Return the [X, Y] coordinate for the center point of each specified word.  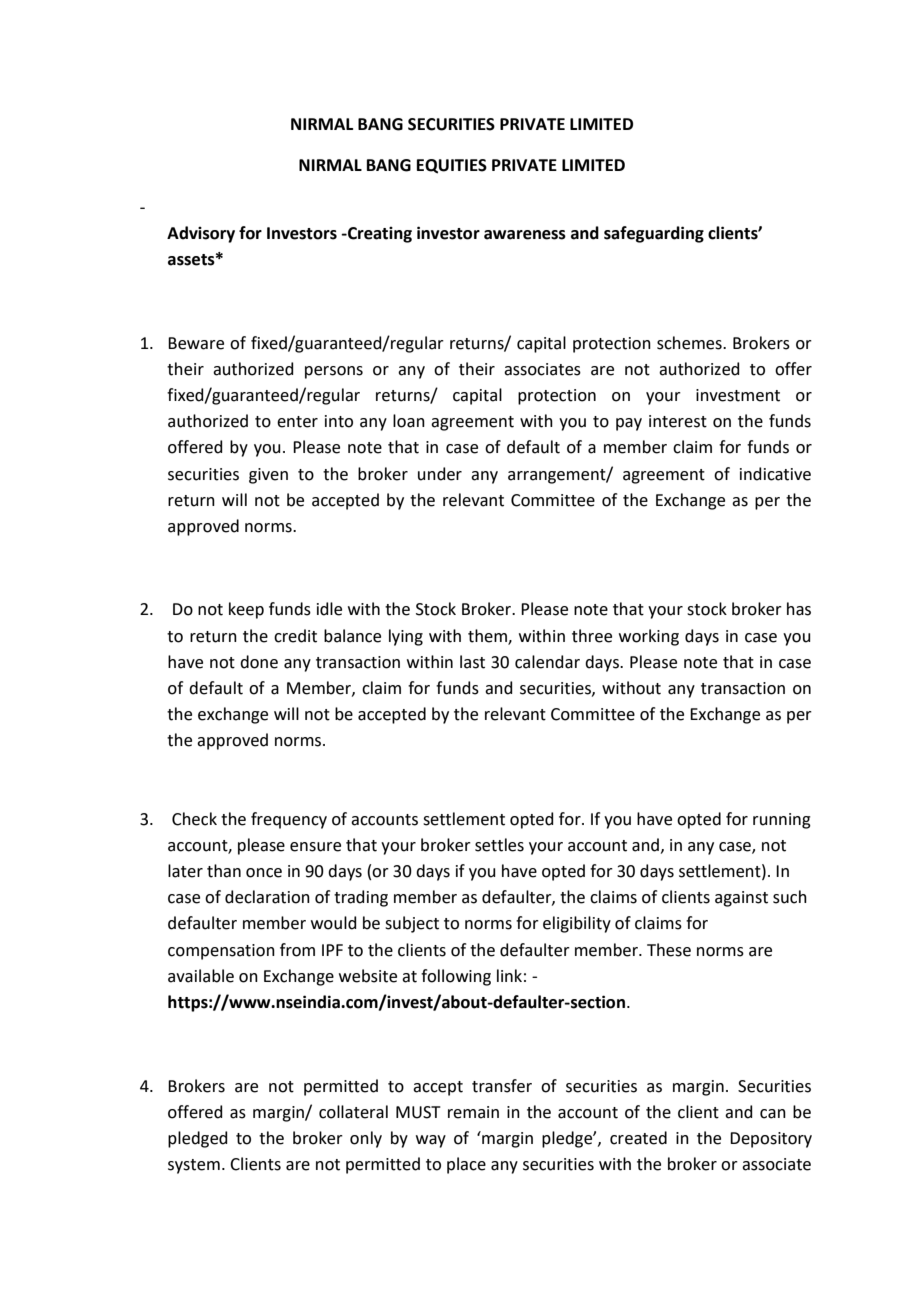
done [259, 662]
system [194, 1166]
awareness [525, 235]
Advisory [201, 234]
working [649, 637]
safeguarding [654, 234]
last [472, 662]
